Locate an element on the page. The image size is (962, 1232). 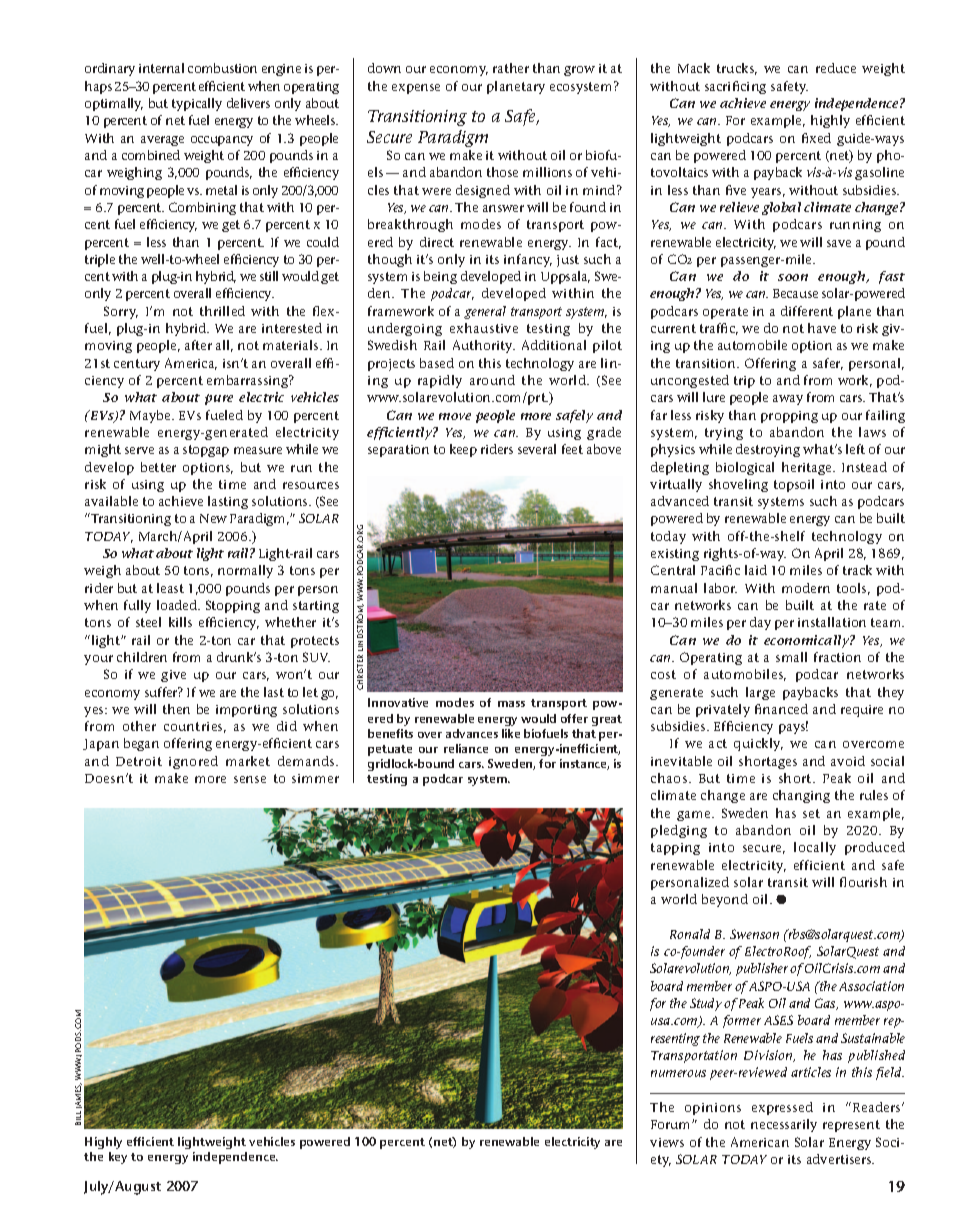
fixed is located at coordinates (816, 138).
